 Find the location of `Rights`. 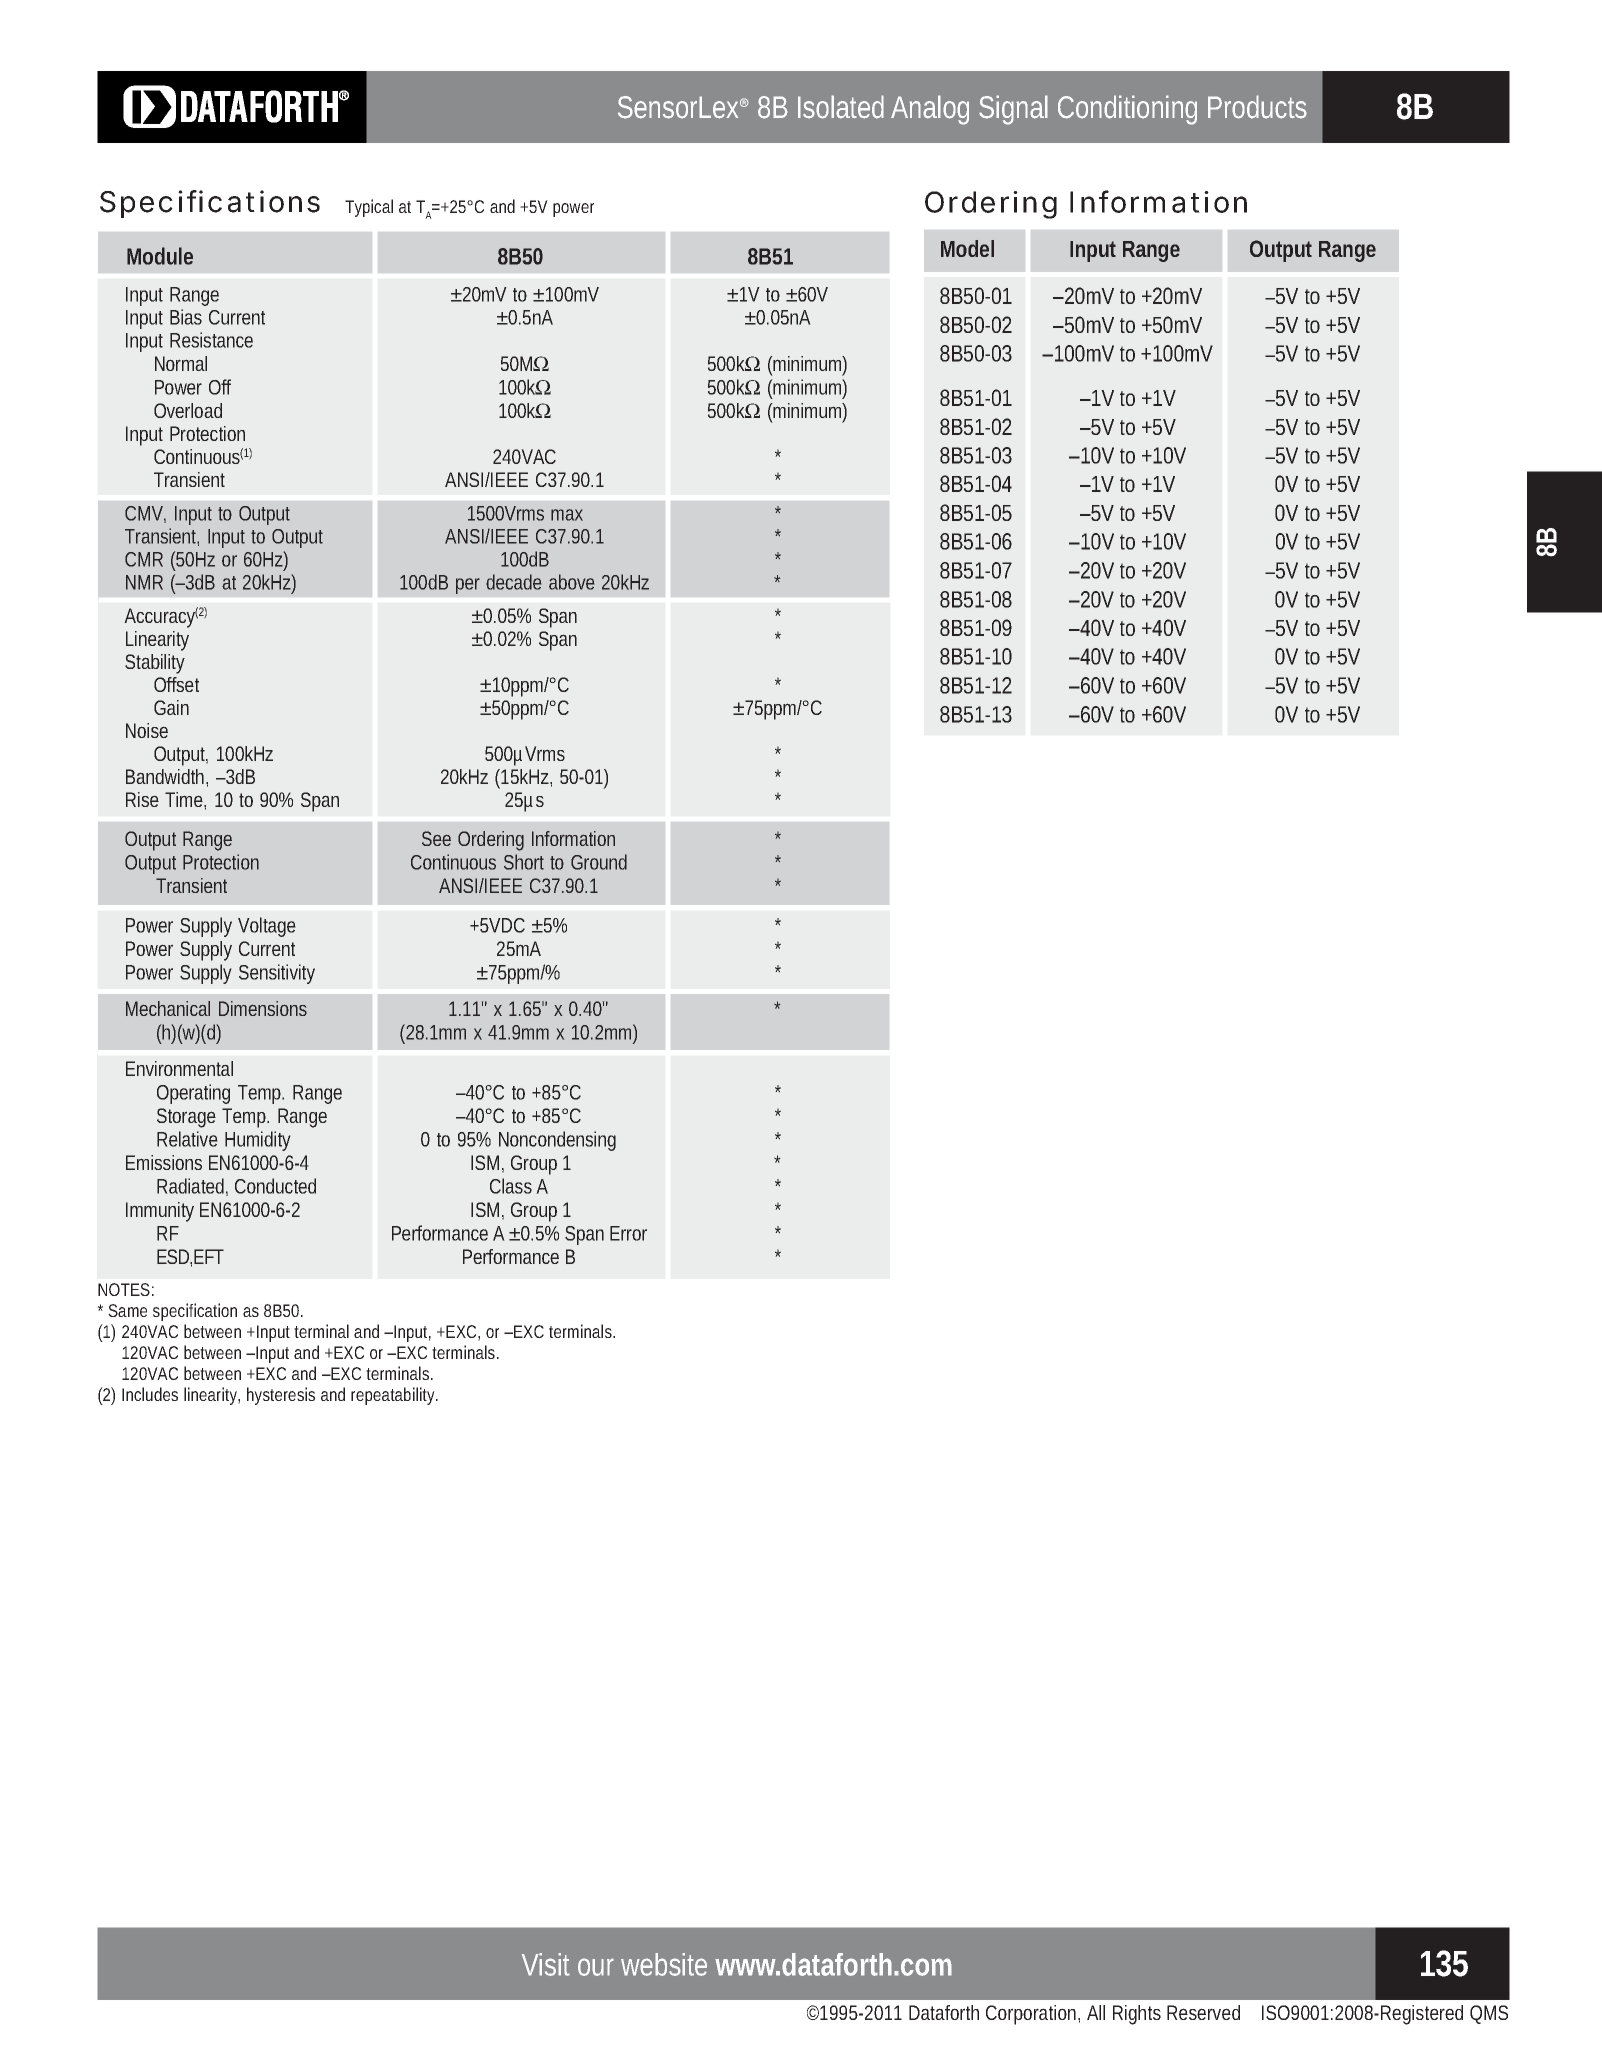

Rights is located at coordinates (1137, 2015).
